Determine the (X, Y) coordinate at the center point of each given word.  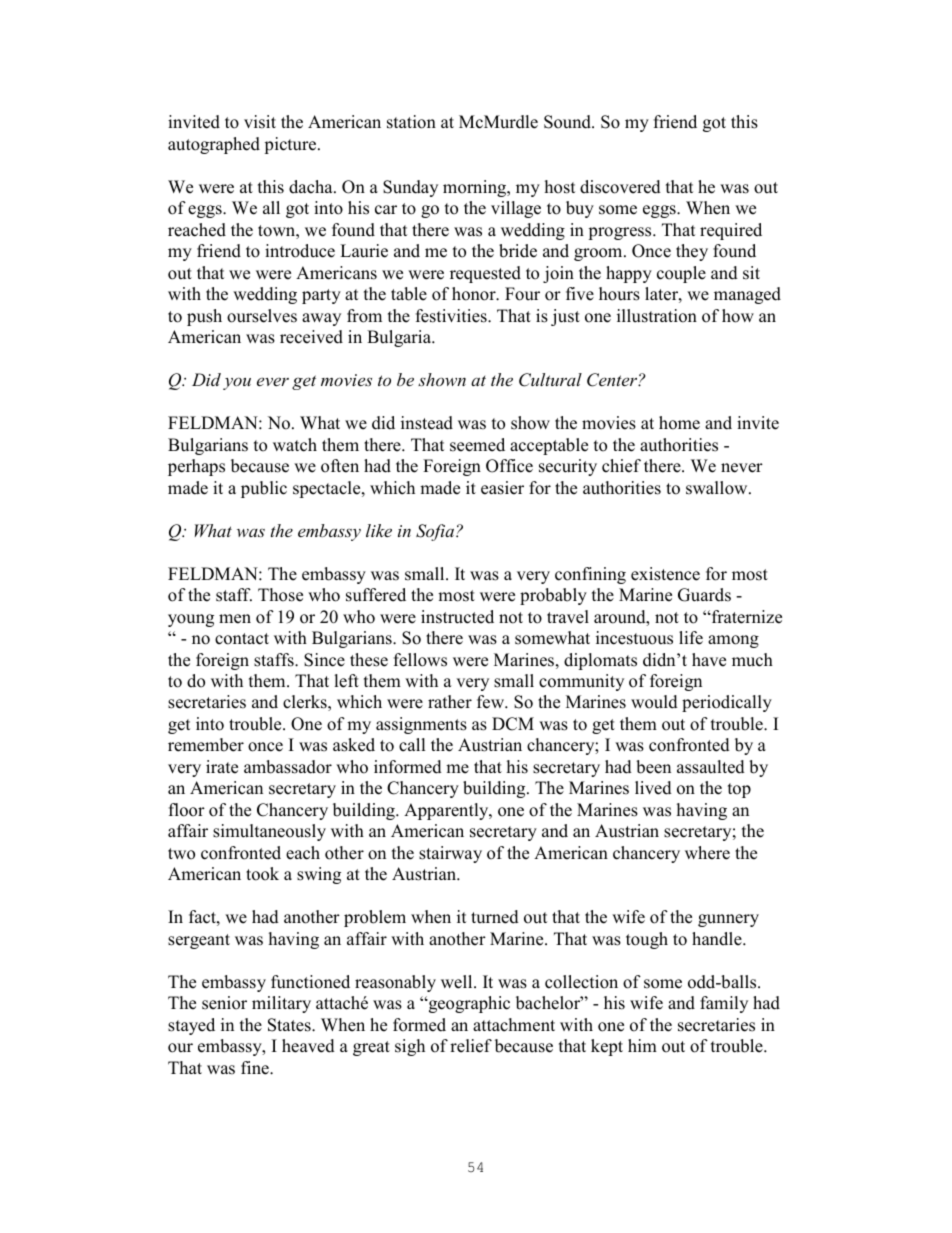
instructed (457, 617)
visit (260, 122)
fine (256, 1068)
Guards (704, 595)
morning (476, 188)
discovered (620, 187)
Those (280, 595)
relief (471, 1046)
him (642, 1045)
